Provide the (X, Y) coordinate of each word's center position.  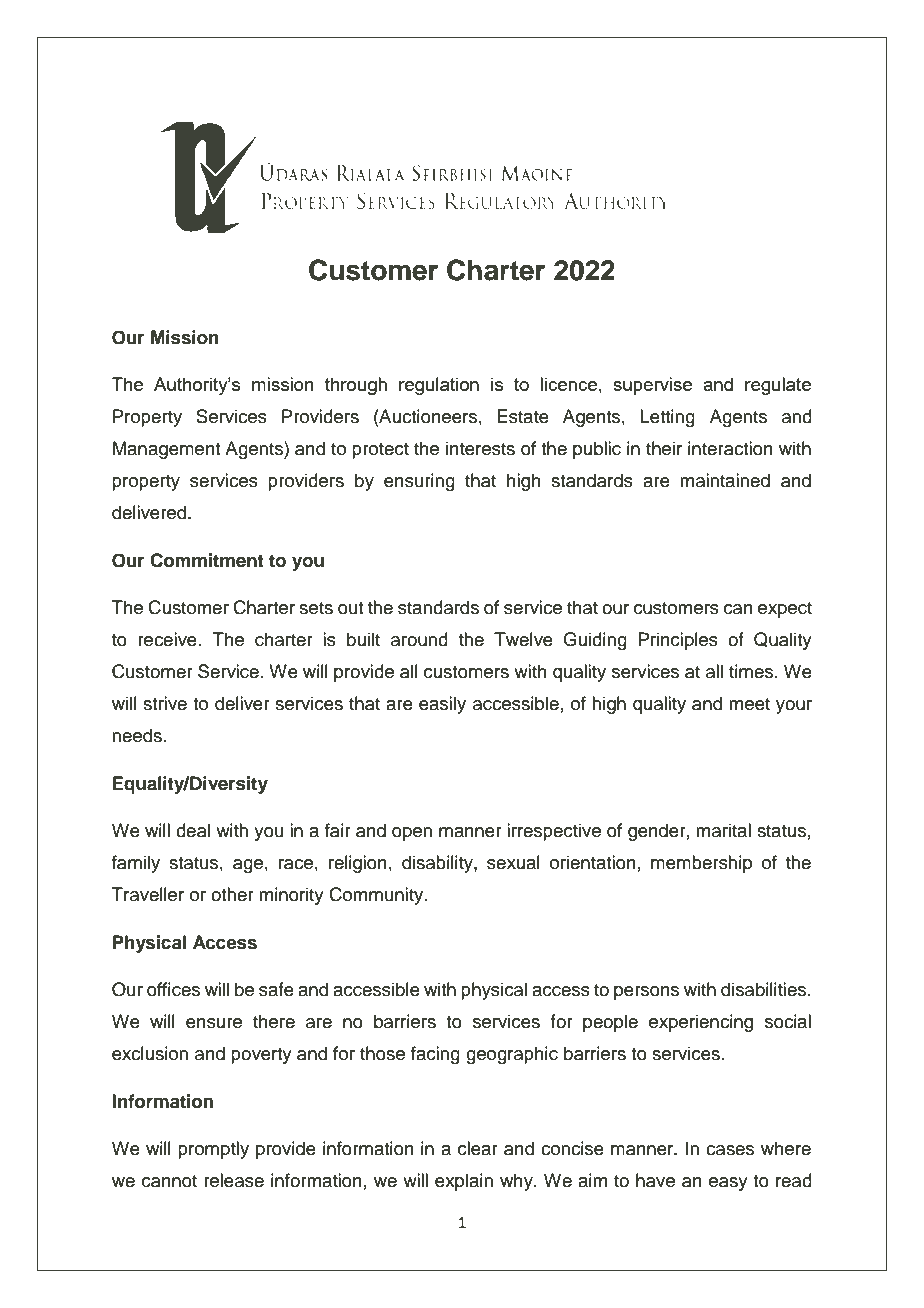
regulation (439, 386)
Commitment (207, 560)
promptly (213, 1150)
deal (193, 830)
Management (166, 450)
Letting (667, 418)
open (412, 834)
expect (785, 610)
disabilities (765, 989)
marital (723, 830)
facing (435, 1055)
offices (173, 989)
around (419, 639)
